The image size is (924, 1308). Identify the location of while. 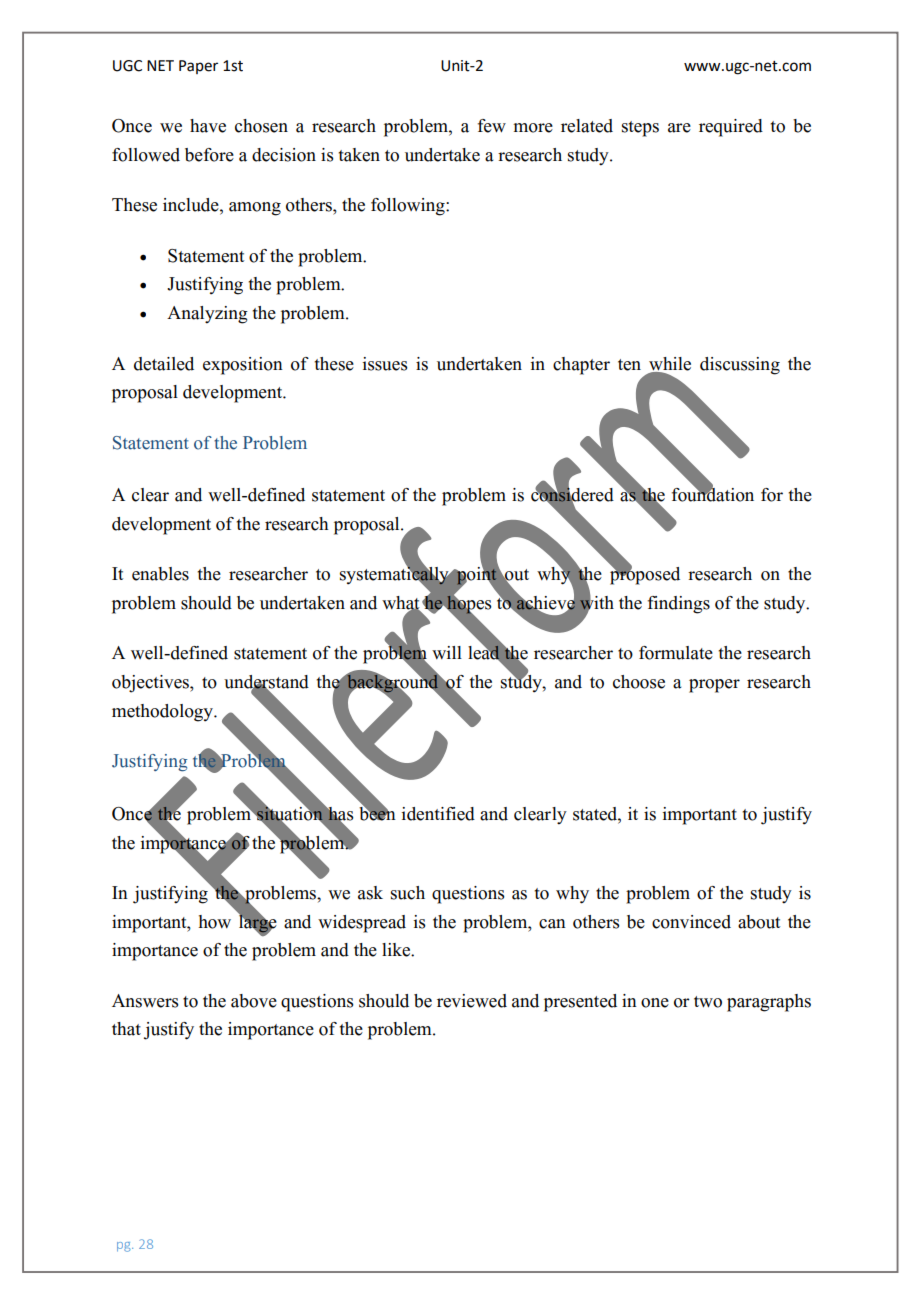
(670, 364).
